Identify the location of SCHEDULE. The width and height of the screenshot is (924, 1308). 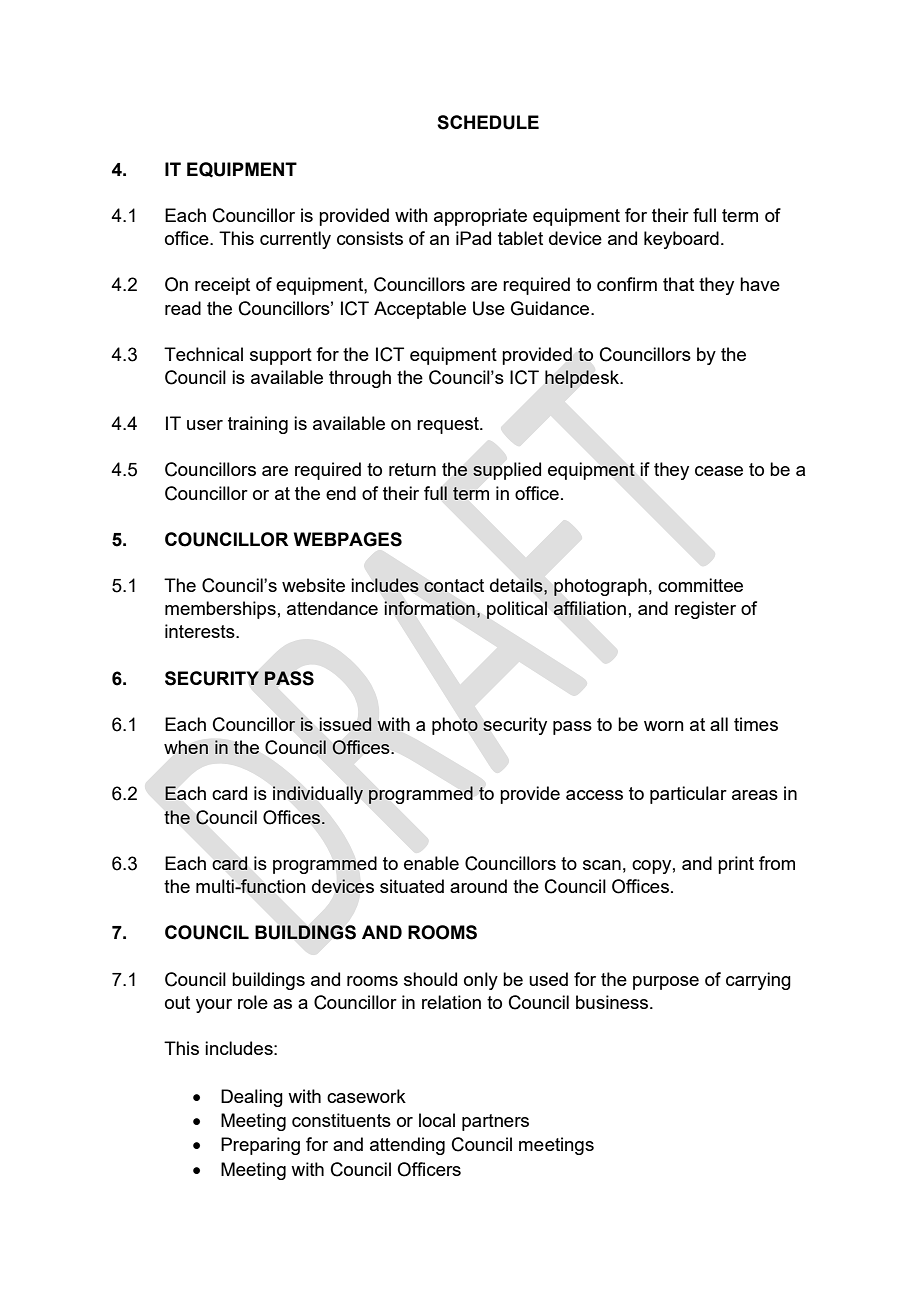
(488, 122).
